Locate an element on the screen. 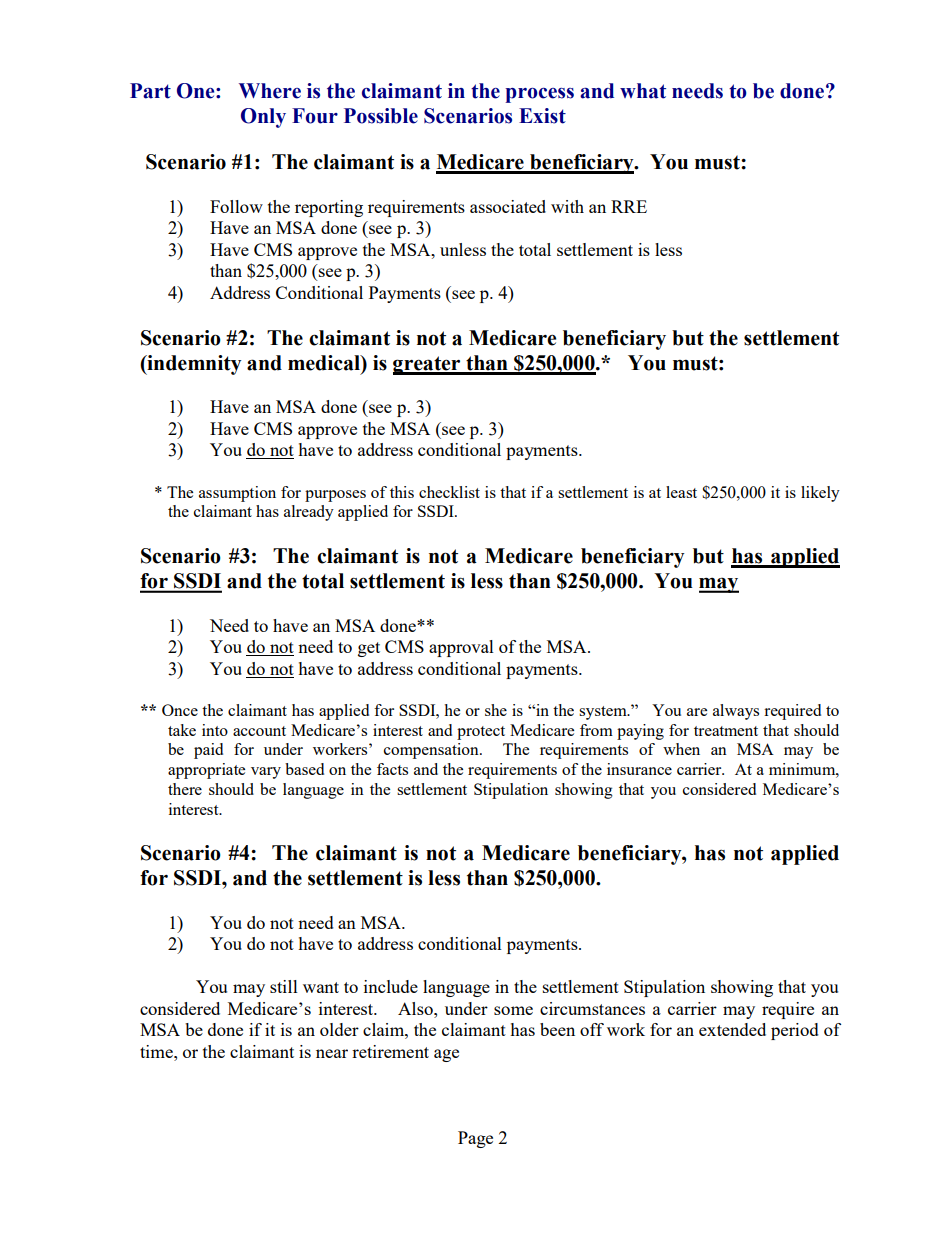 The height and width of the screenshot is (1233, 952). extended is located at coordinates (732, 1029).
